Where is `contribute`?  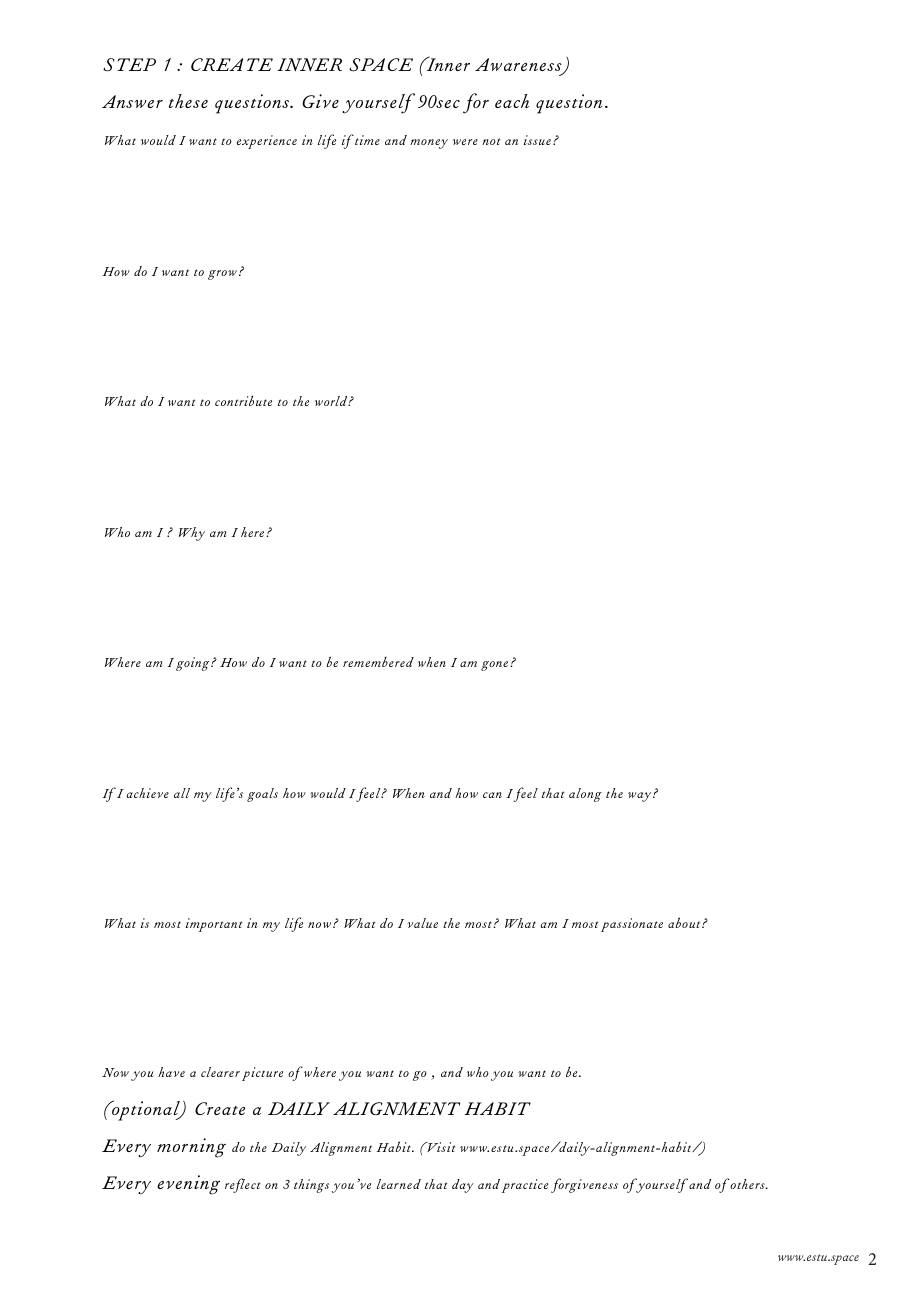 contribute is located at coordinates (243, 401).
